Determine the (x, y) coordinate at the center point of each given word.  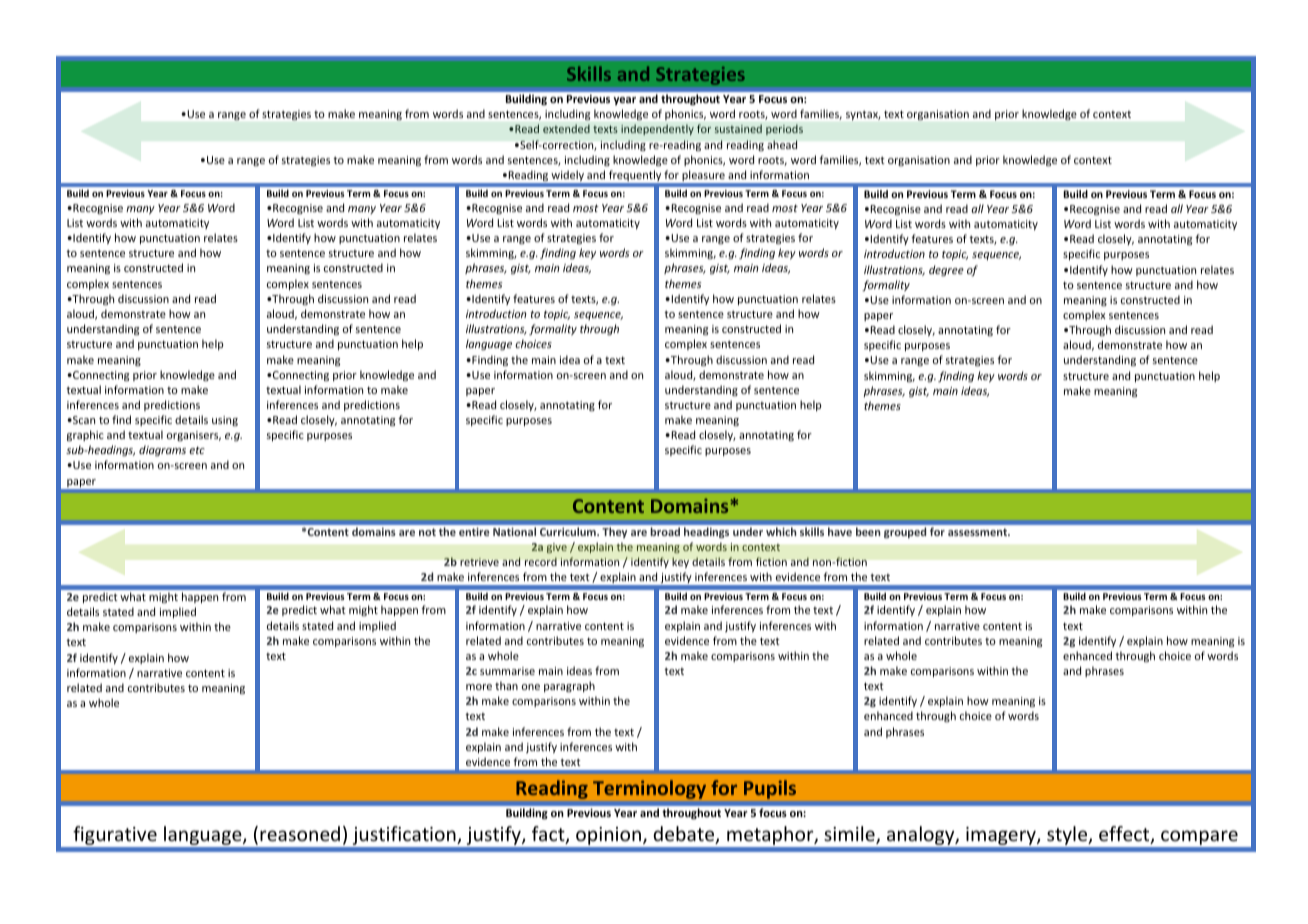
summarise (507, 671)
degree (946, 270)
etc (197, 450)
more (479, 687)
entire (474, 531)
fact (549, 835)
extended (566, 128)
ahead (782, 144)
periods (784, 129)
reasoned (300, 833)
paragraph (569, 686)
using (225, 421)
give (557, 548)
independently (657, 129)
